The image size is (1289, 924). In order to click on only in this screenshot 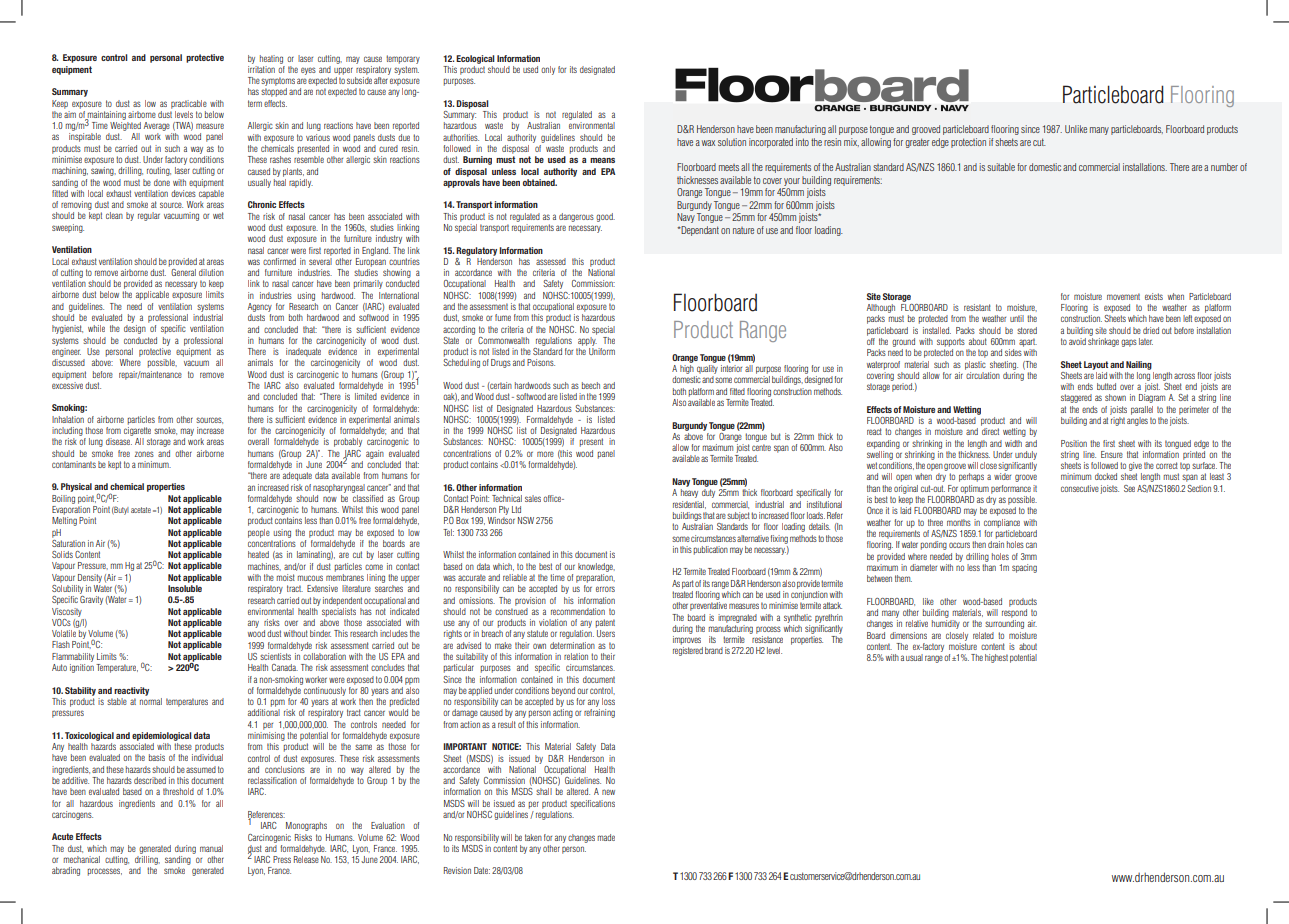, I will do `click(548, 70)`.
